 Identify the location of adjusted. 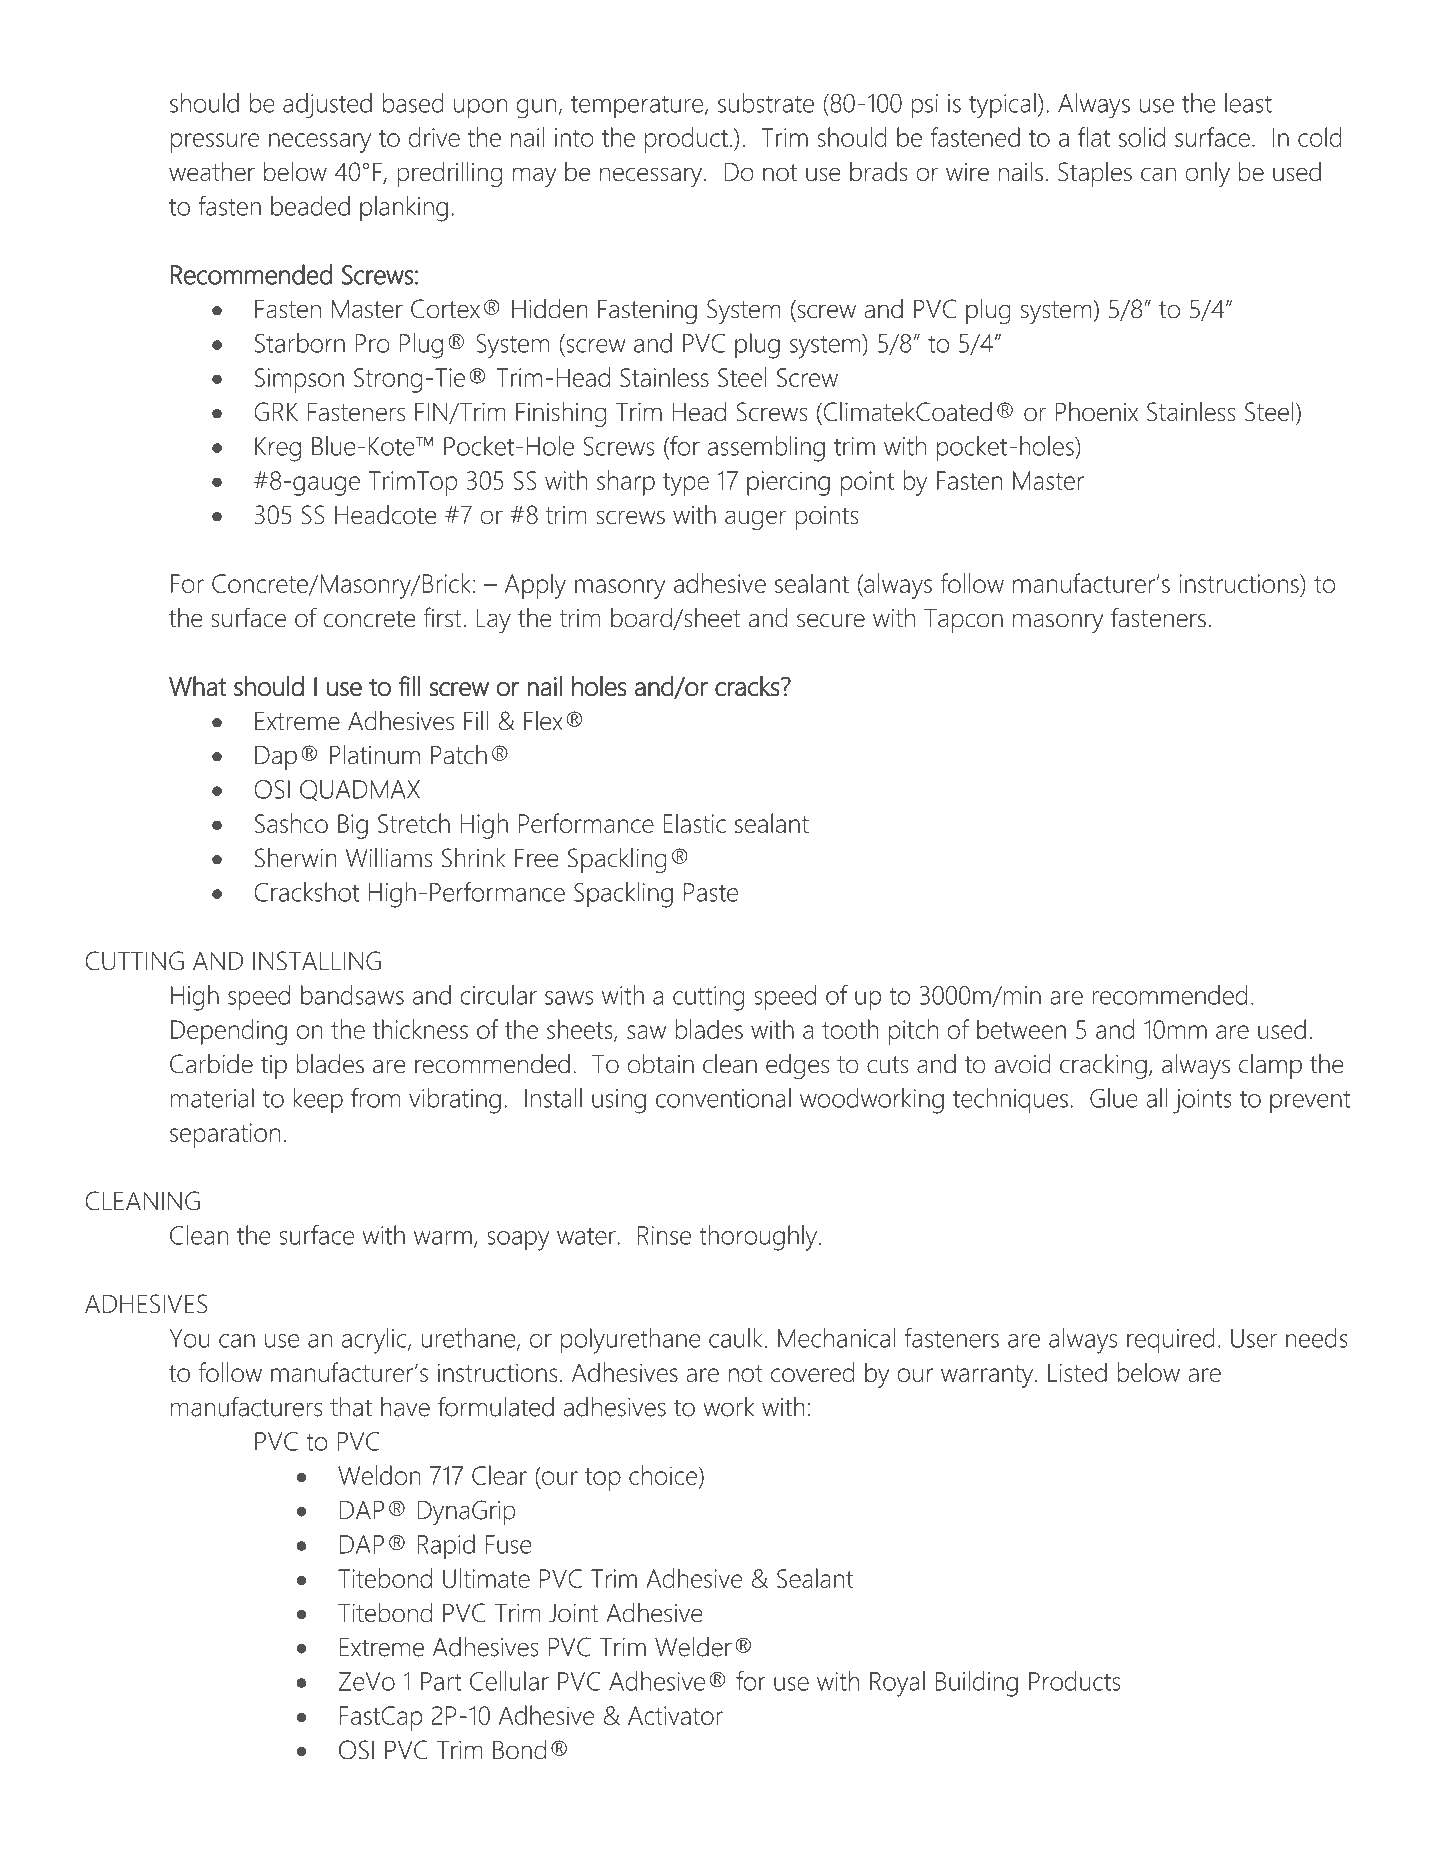
(327, 106).
